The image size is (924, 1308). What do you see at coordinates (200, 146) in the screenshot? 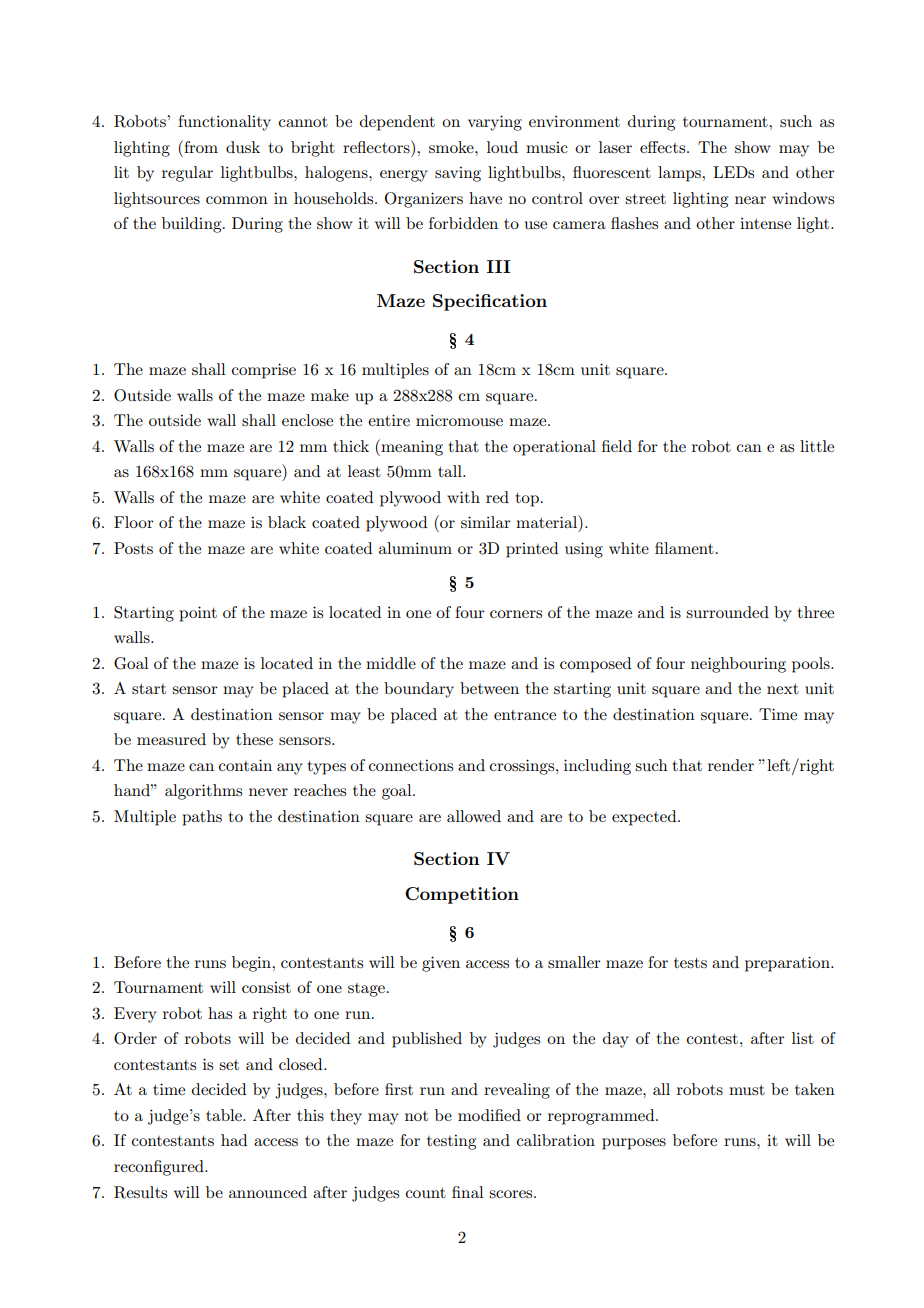
I see `from` at bounding box center [200, 146].
